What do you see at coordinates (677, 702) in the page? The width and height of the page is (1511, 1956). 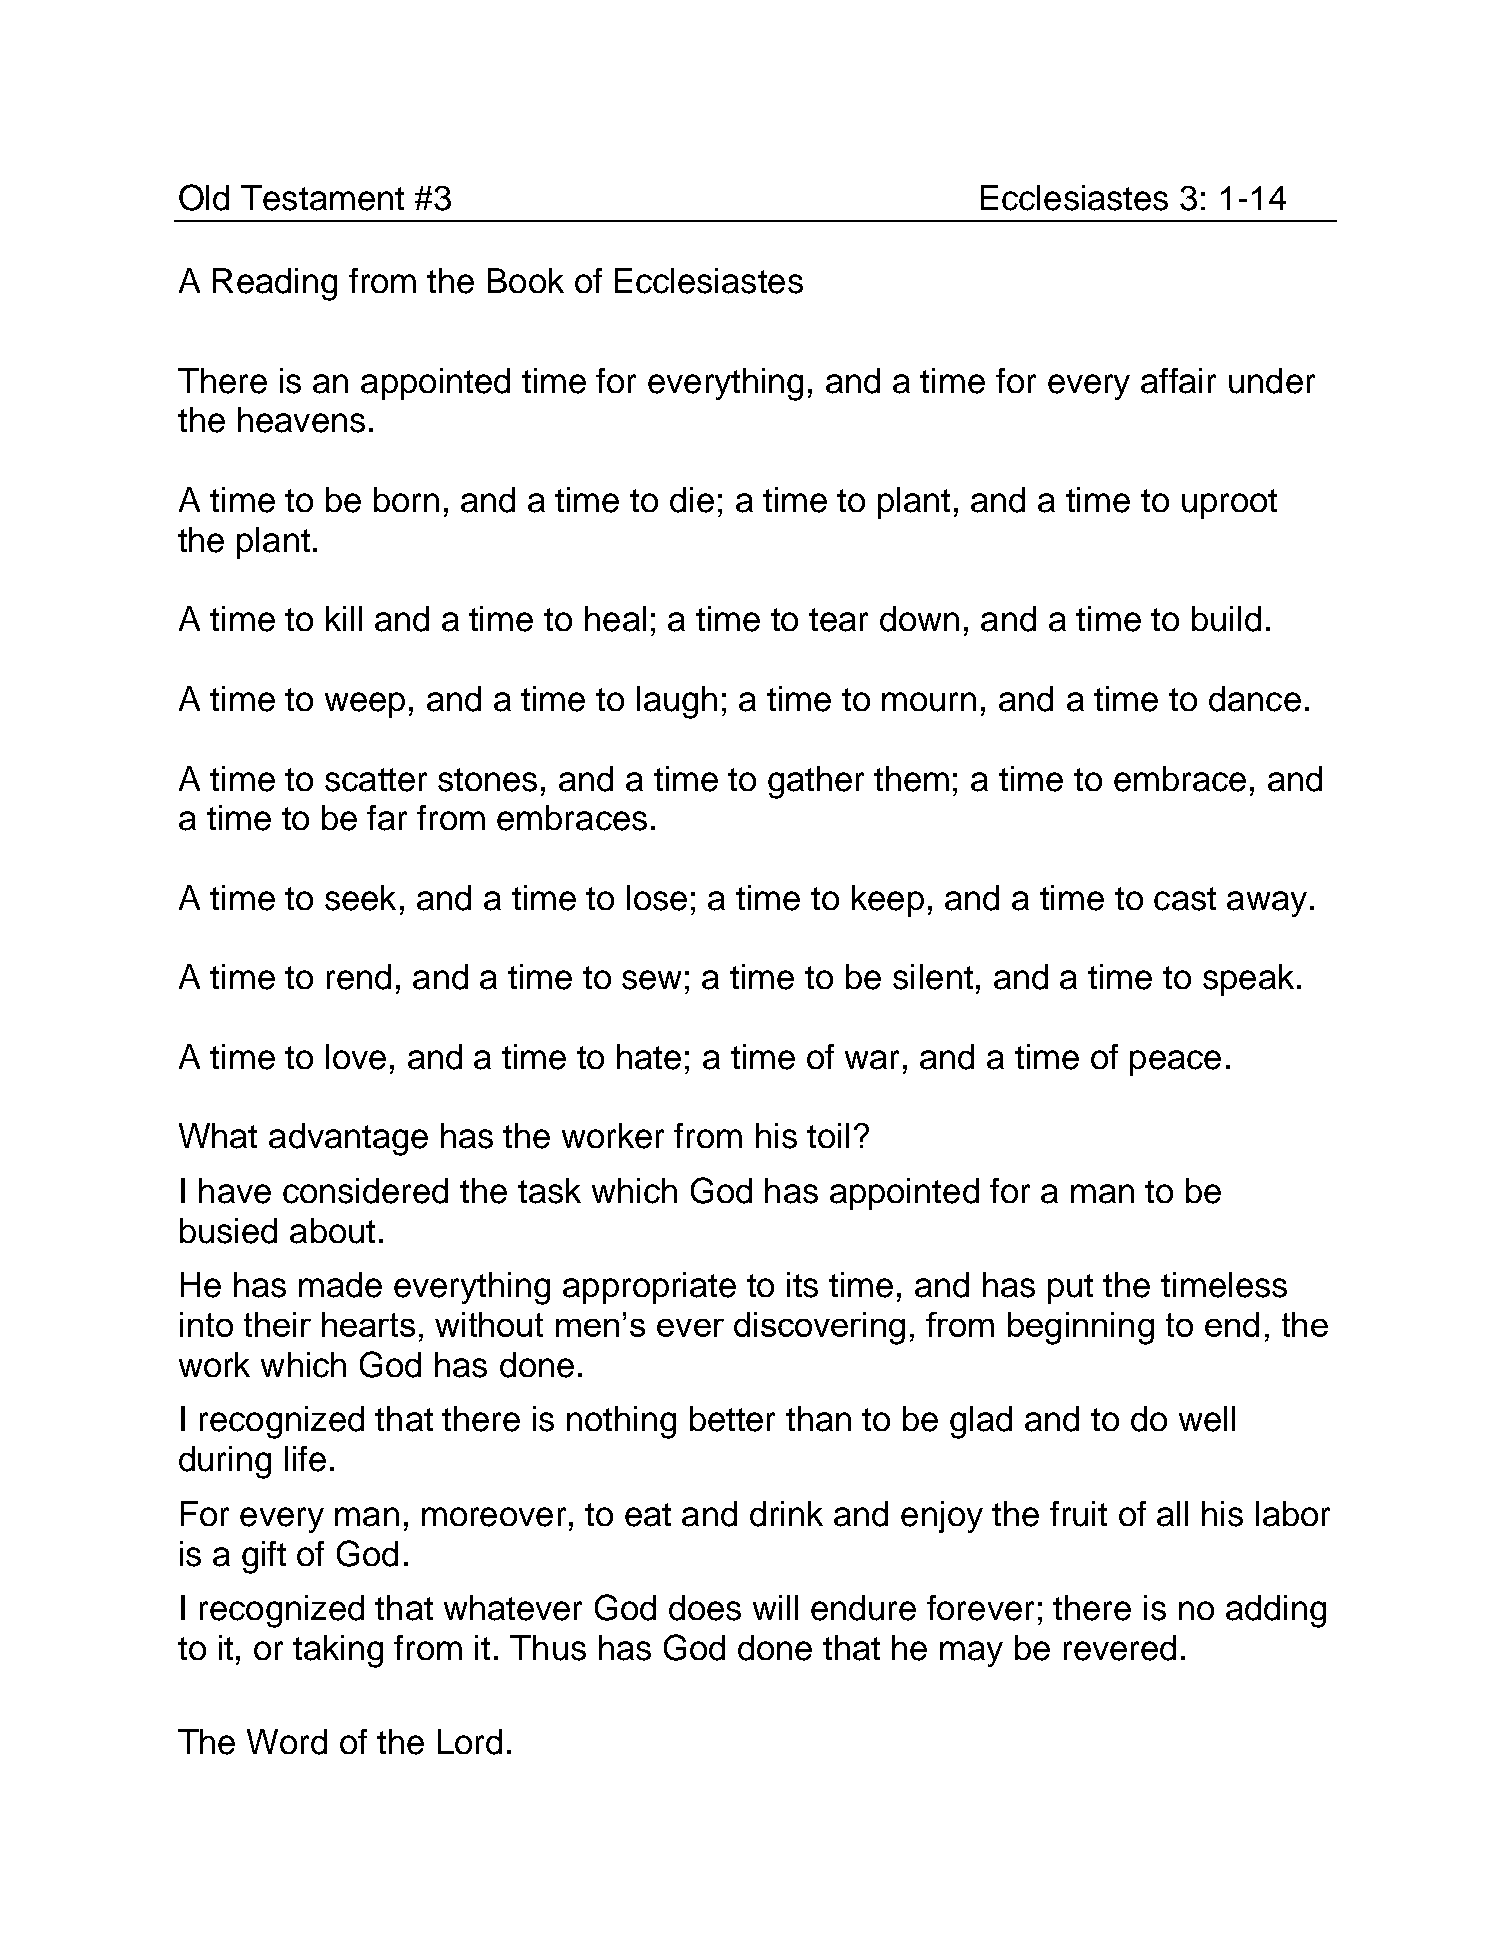 I see `laugh` at bounding box center [677, 702].
